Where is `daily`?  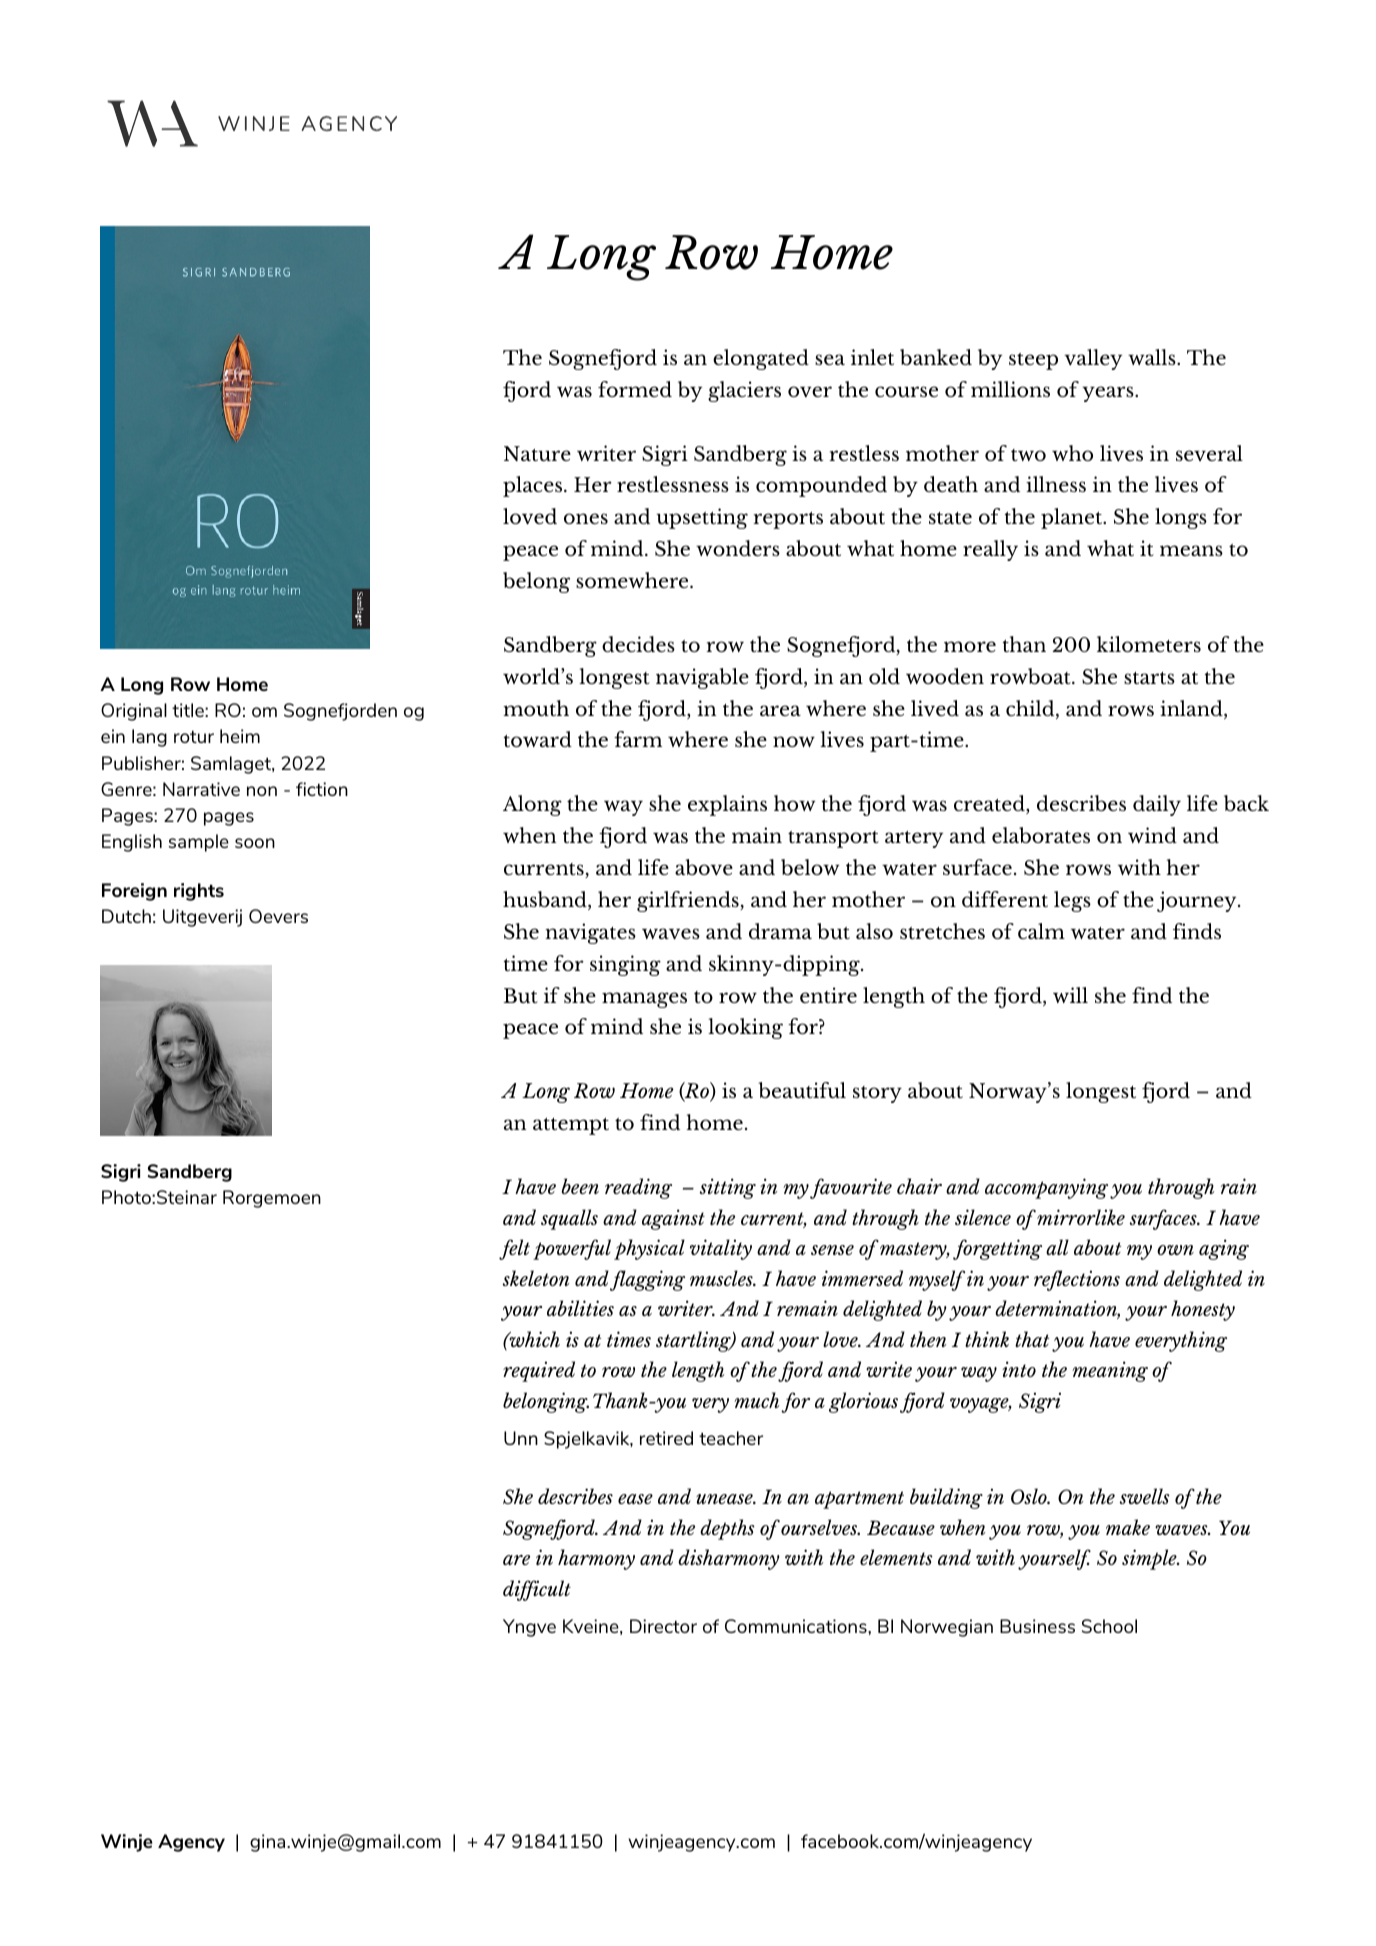 daily is located at coordinates (1157, 805).
